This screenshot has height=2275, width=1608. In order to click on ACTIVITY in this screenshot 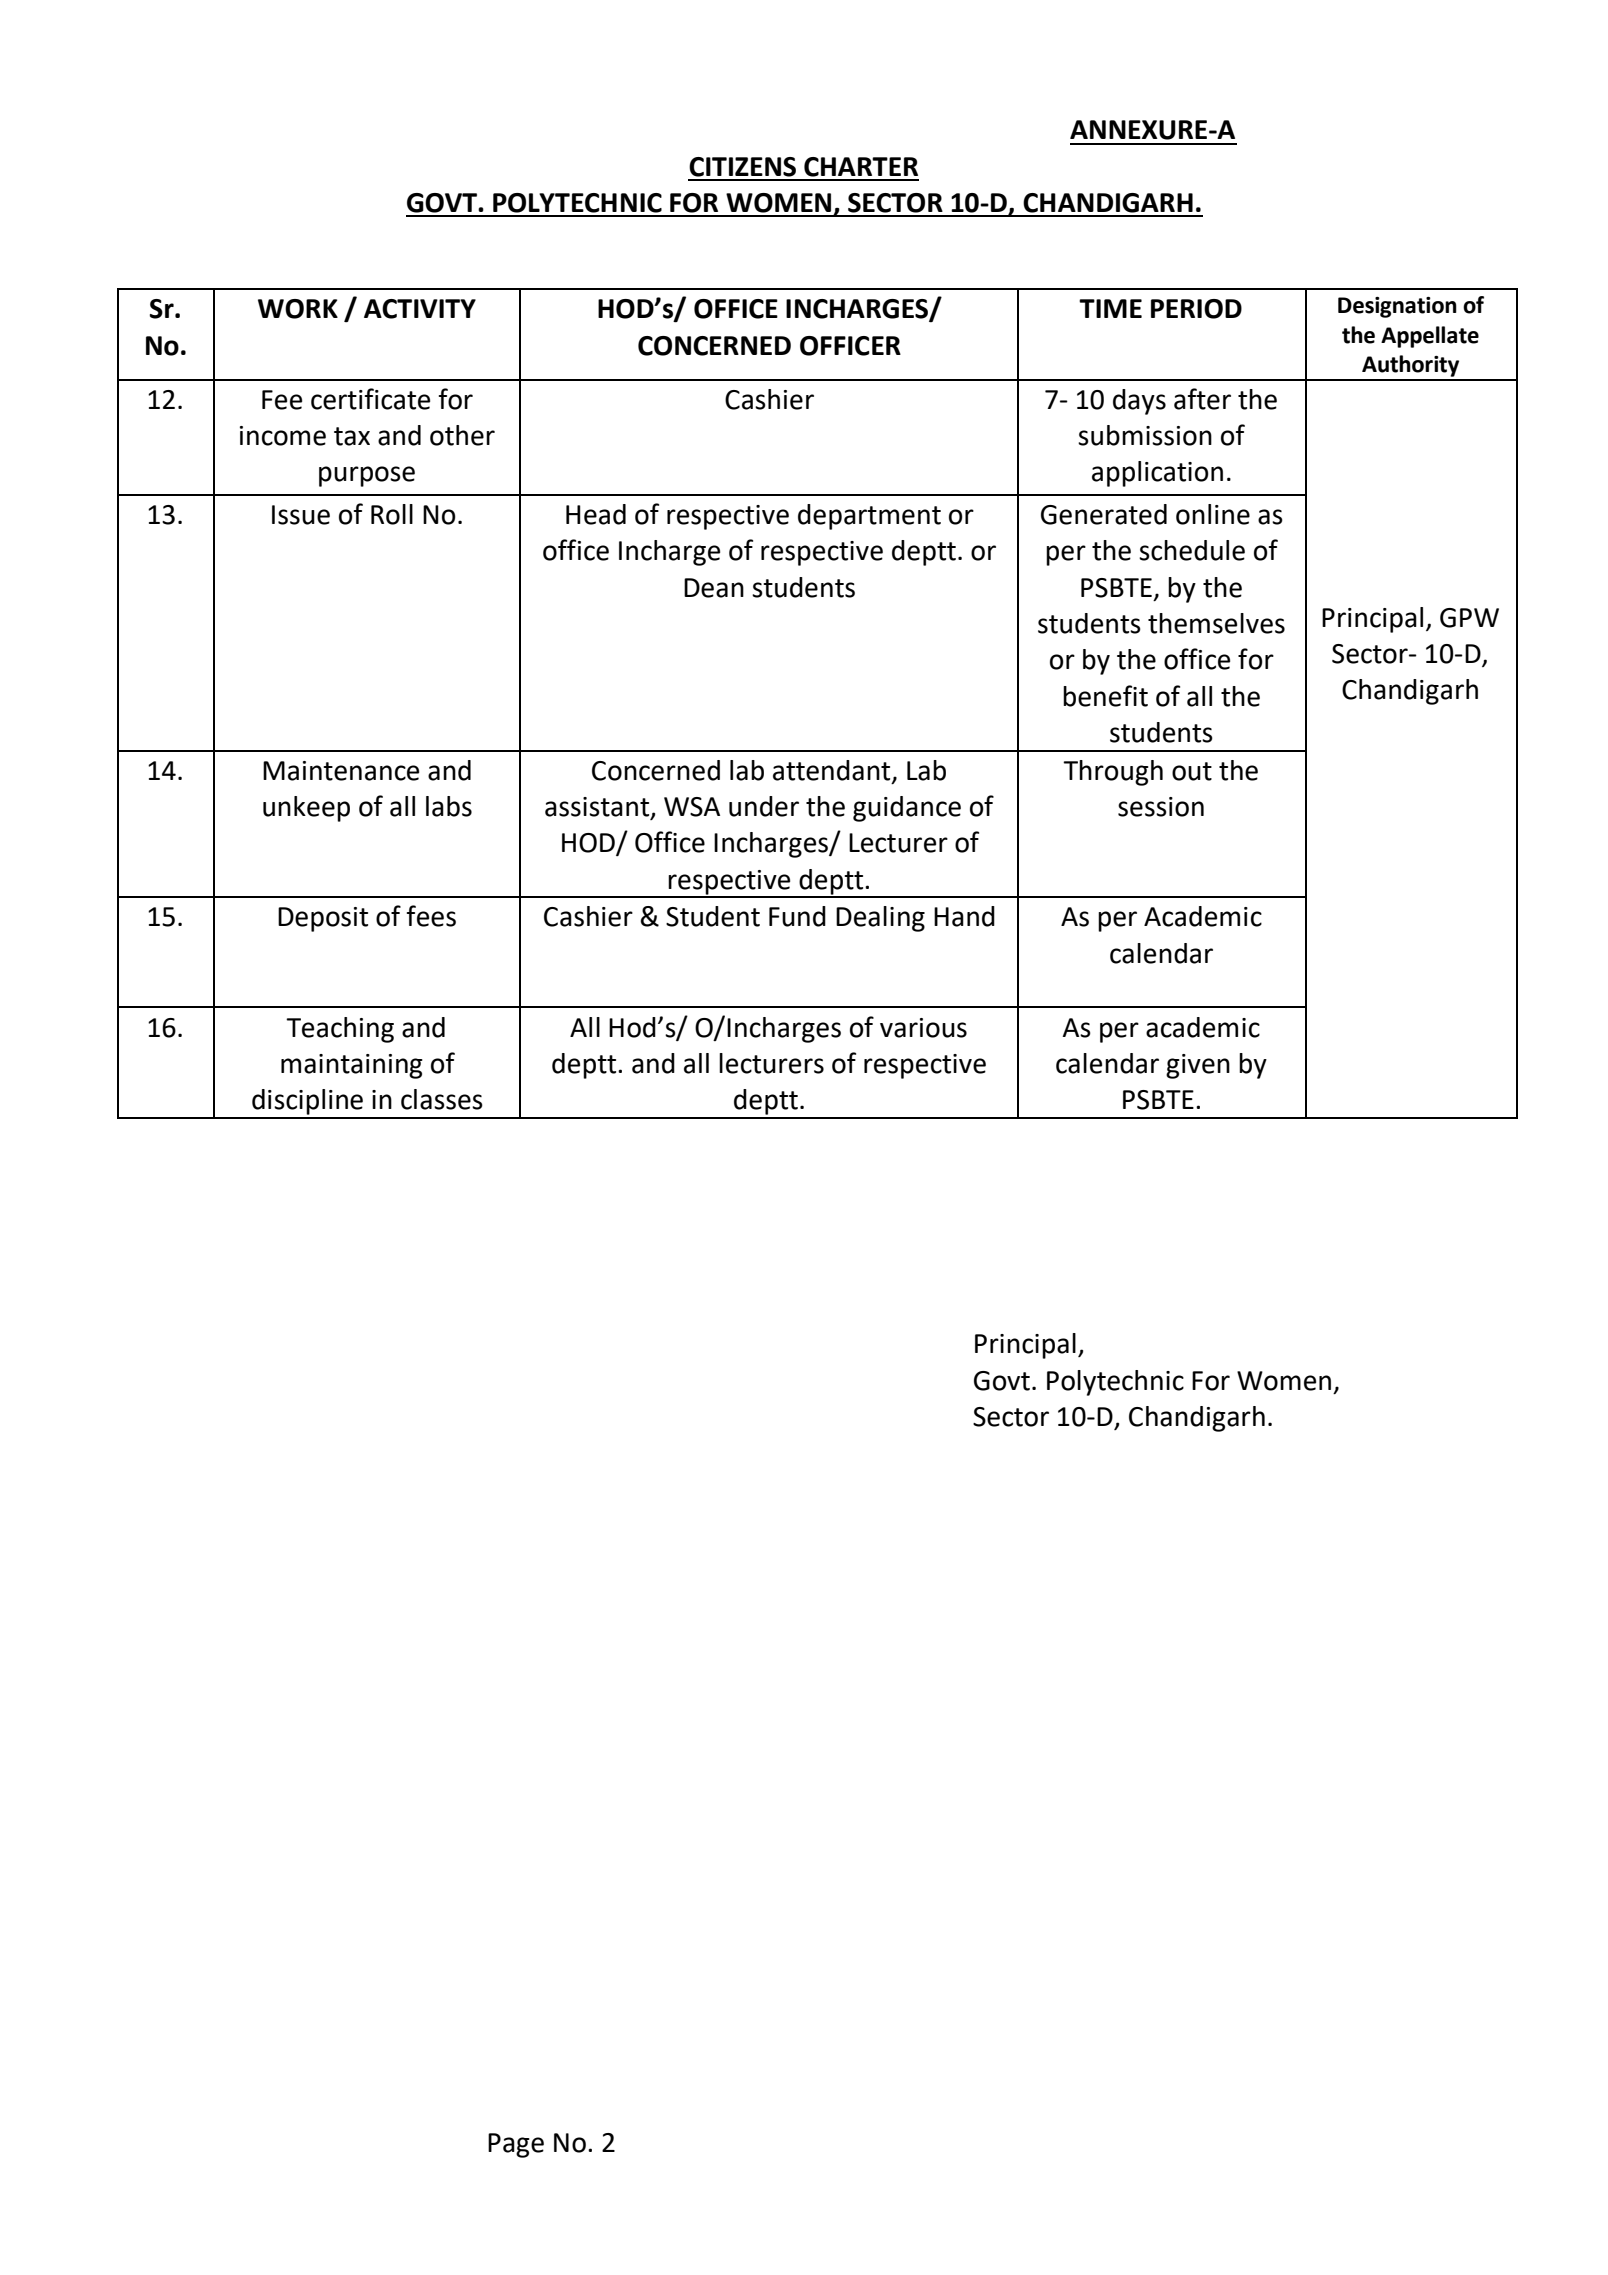, I will do `click(420, 309)`.
